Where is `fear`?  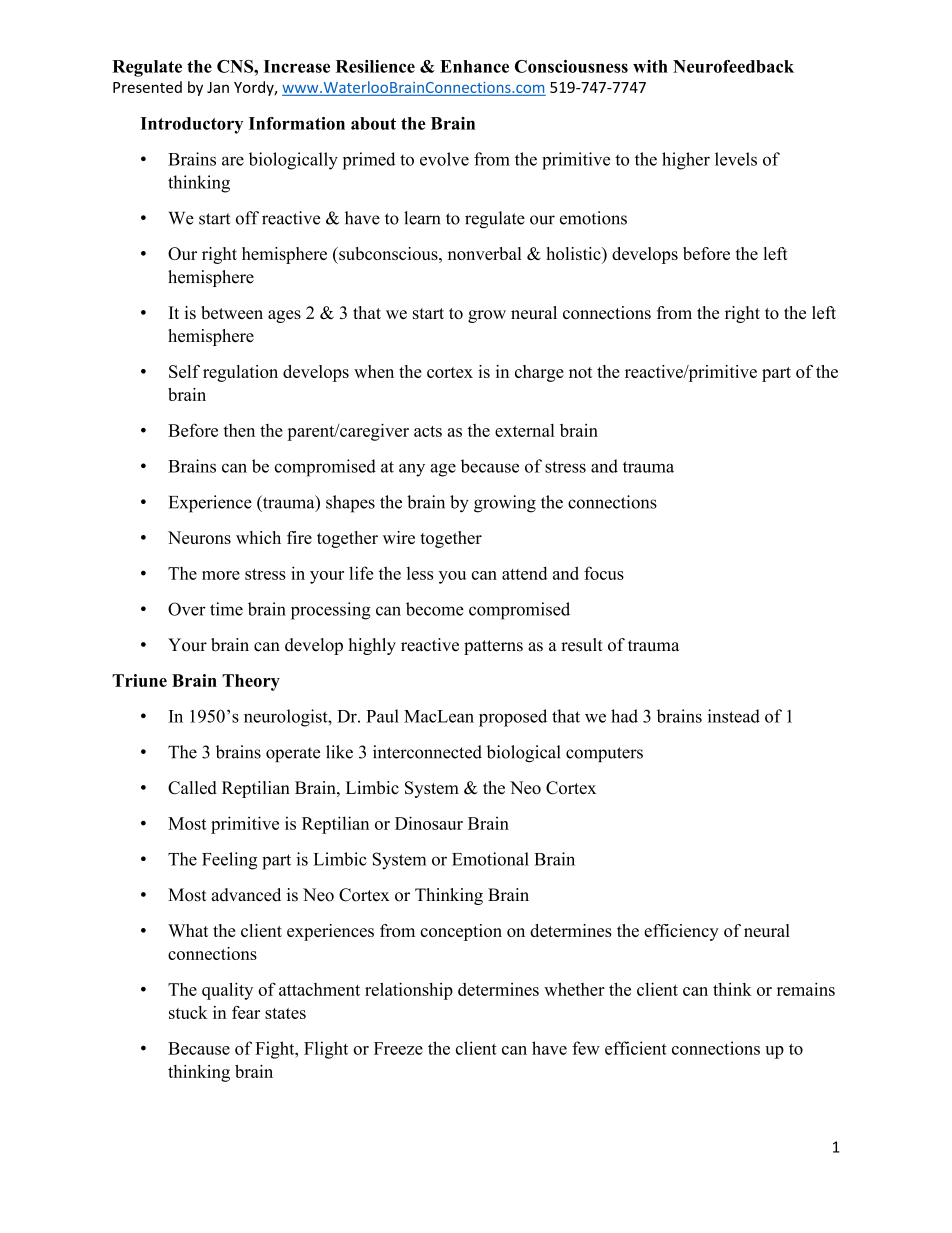
fear is located at coordinates (246, 1012).
